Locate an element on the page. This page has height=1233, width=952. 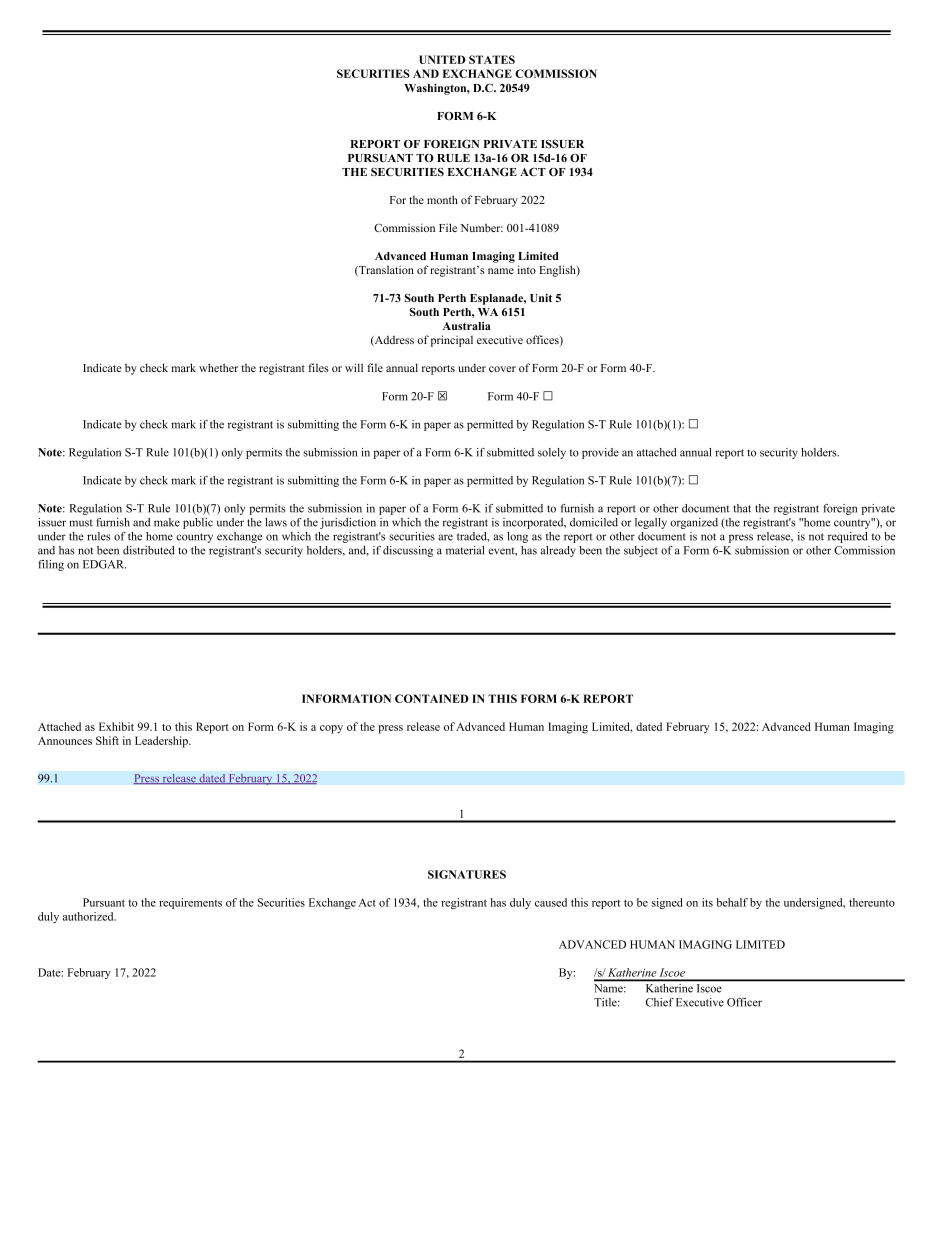
are is located at coordinates (445, 537).
